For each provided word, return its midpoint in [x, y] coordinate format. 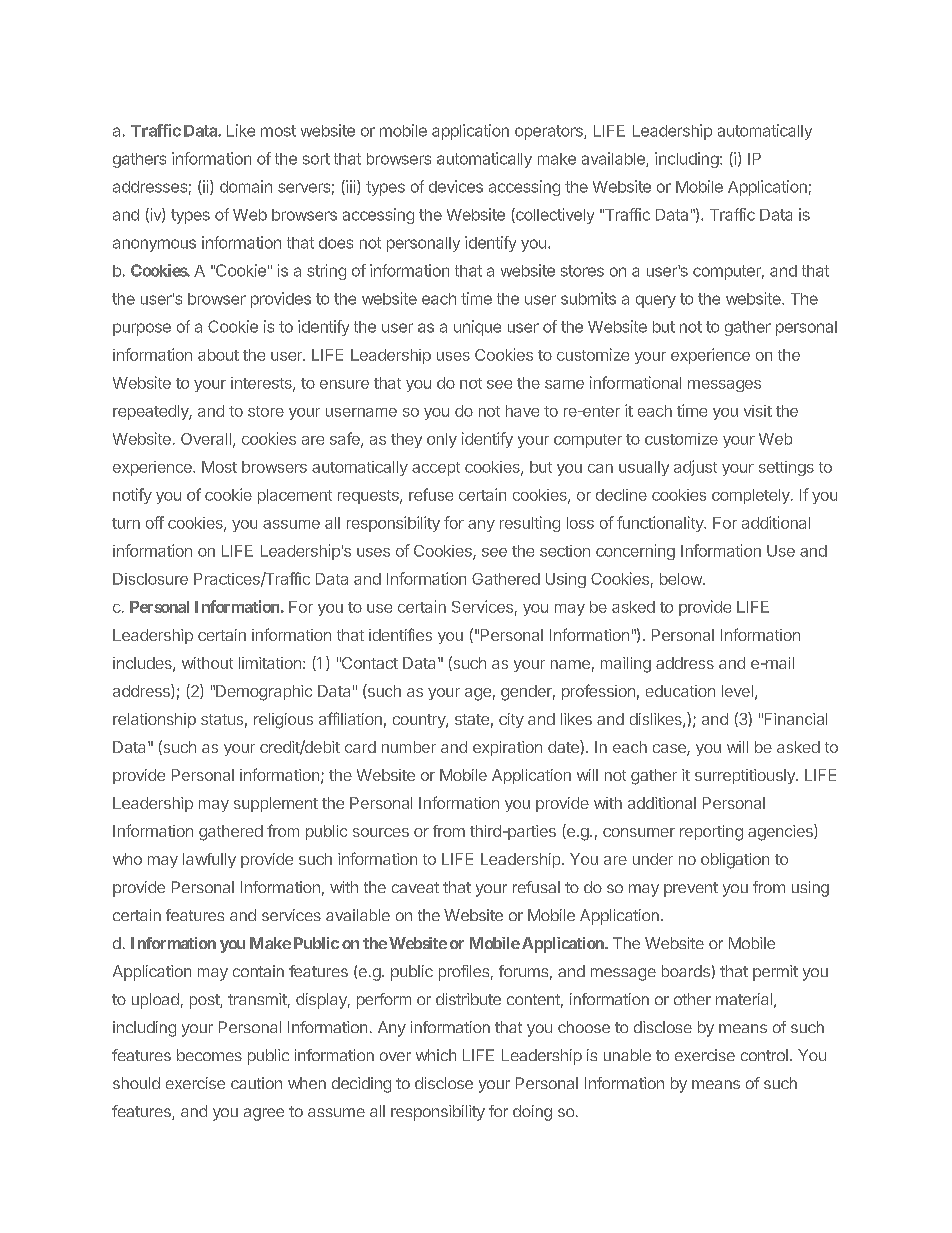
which [436, 1055]
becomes [209, 1055]
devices [456, 186]
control [764, 1055]
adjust [695, 468]
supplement [276, 804]
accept [436, 469]
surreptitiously [746, 776]
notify [132, 496]
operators [550, 132]
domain [246, 186]
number [409, 747]
